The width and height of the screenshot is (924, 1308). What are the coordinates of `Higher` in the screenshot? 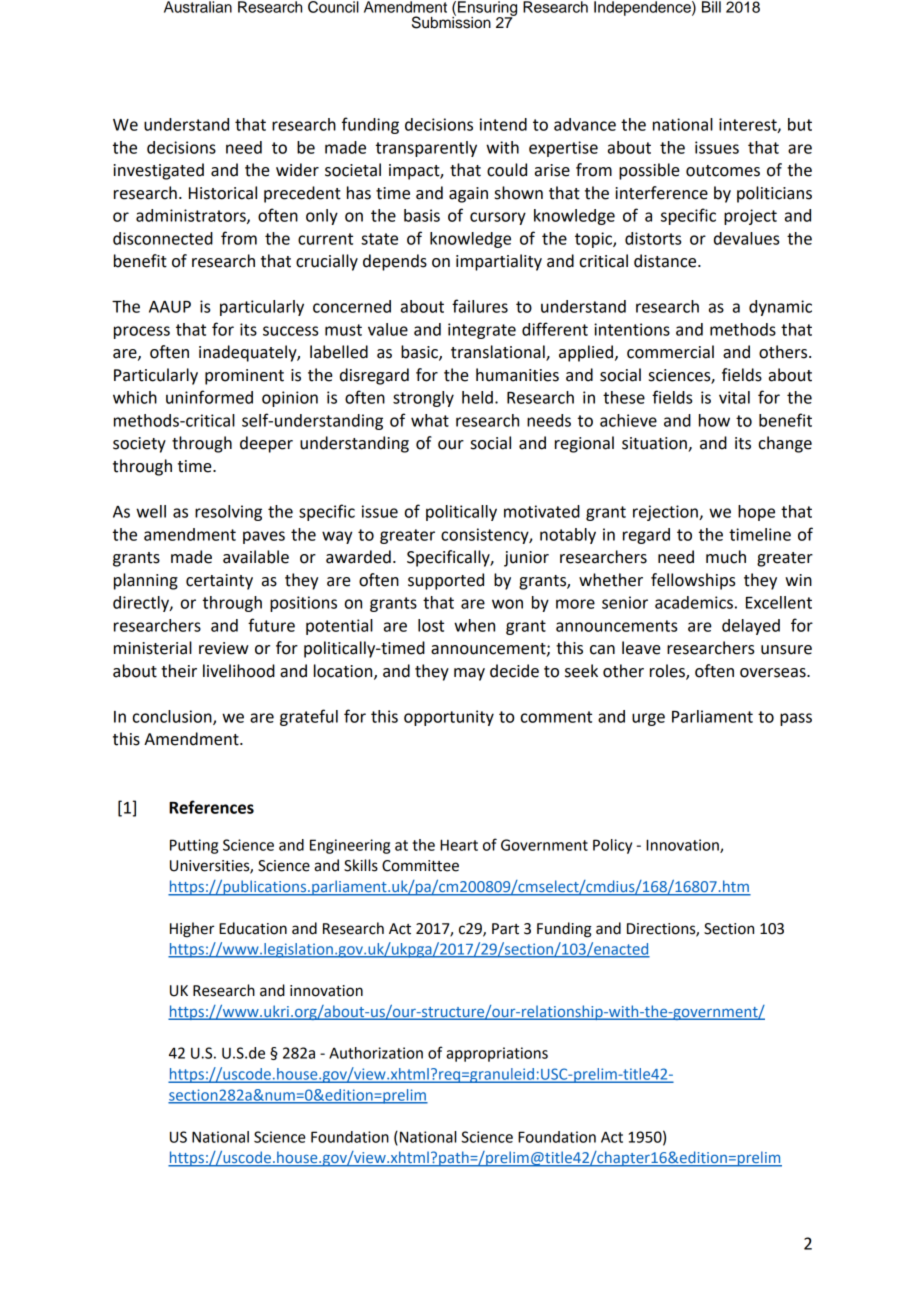 It's located at (192, 930).
